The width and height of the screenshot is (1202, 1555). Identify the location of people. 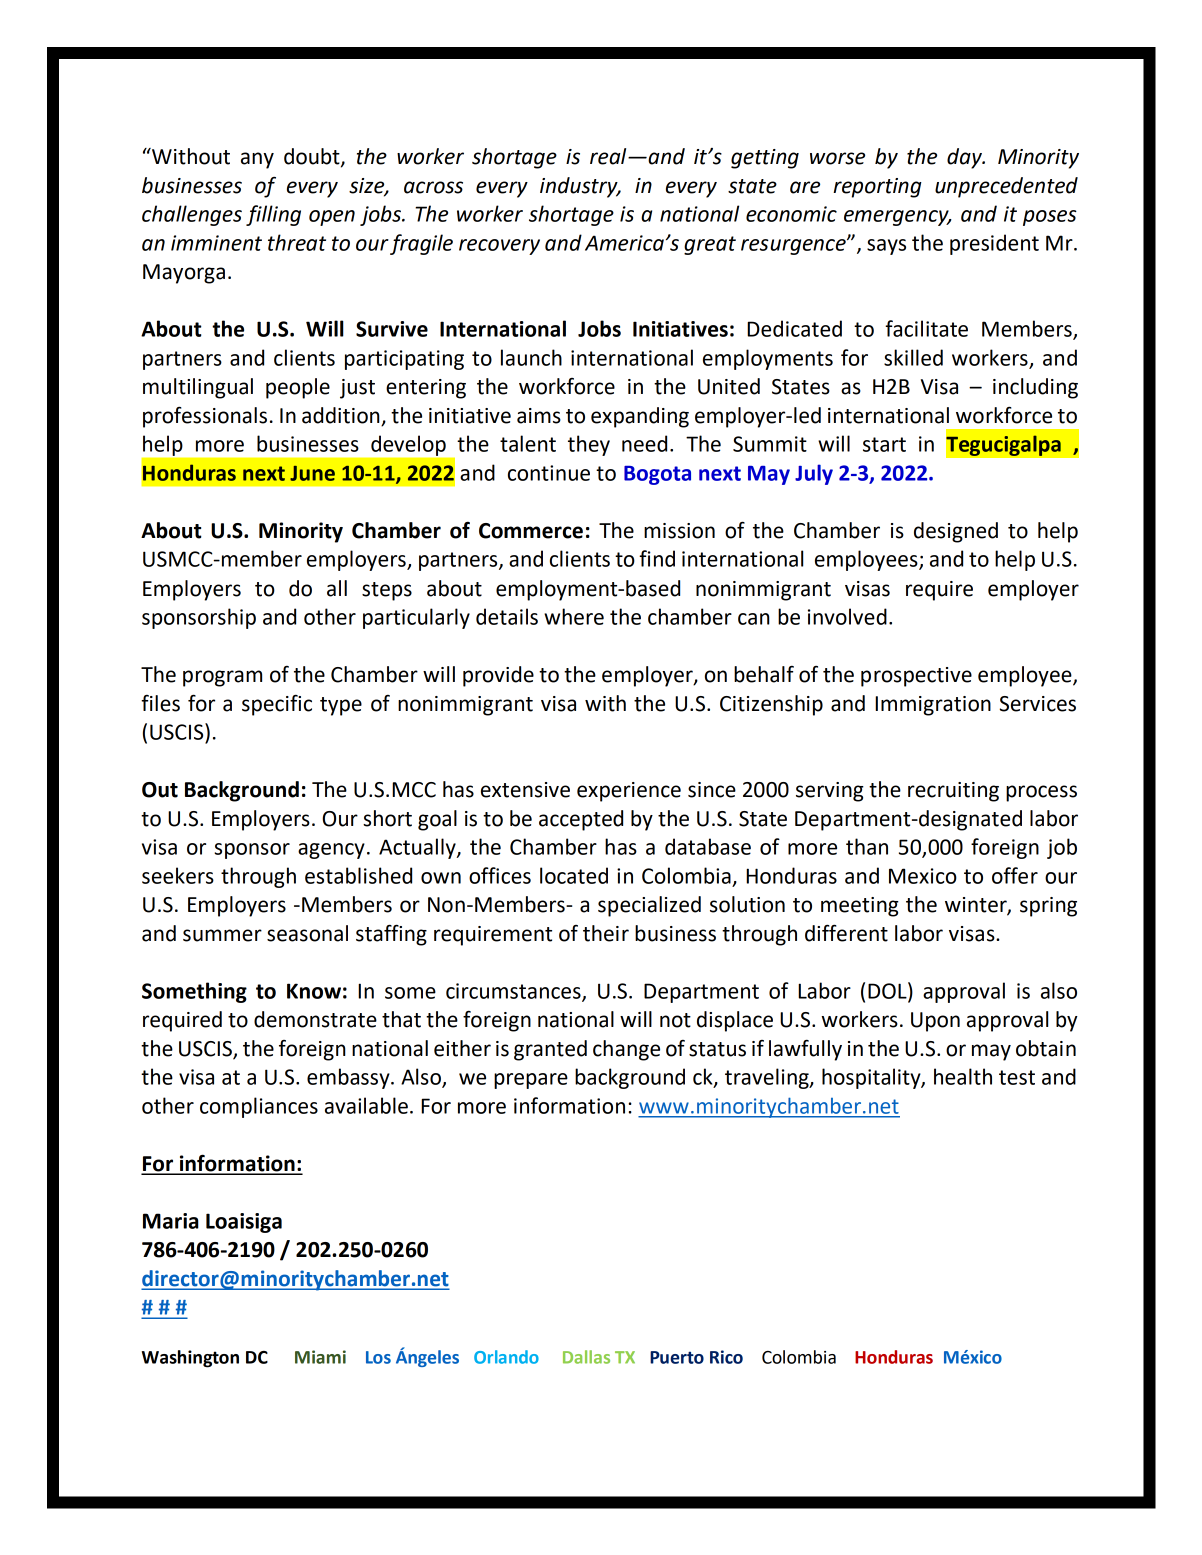
(298, 388).
